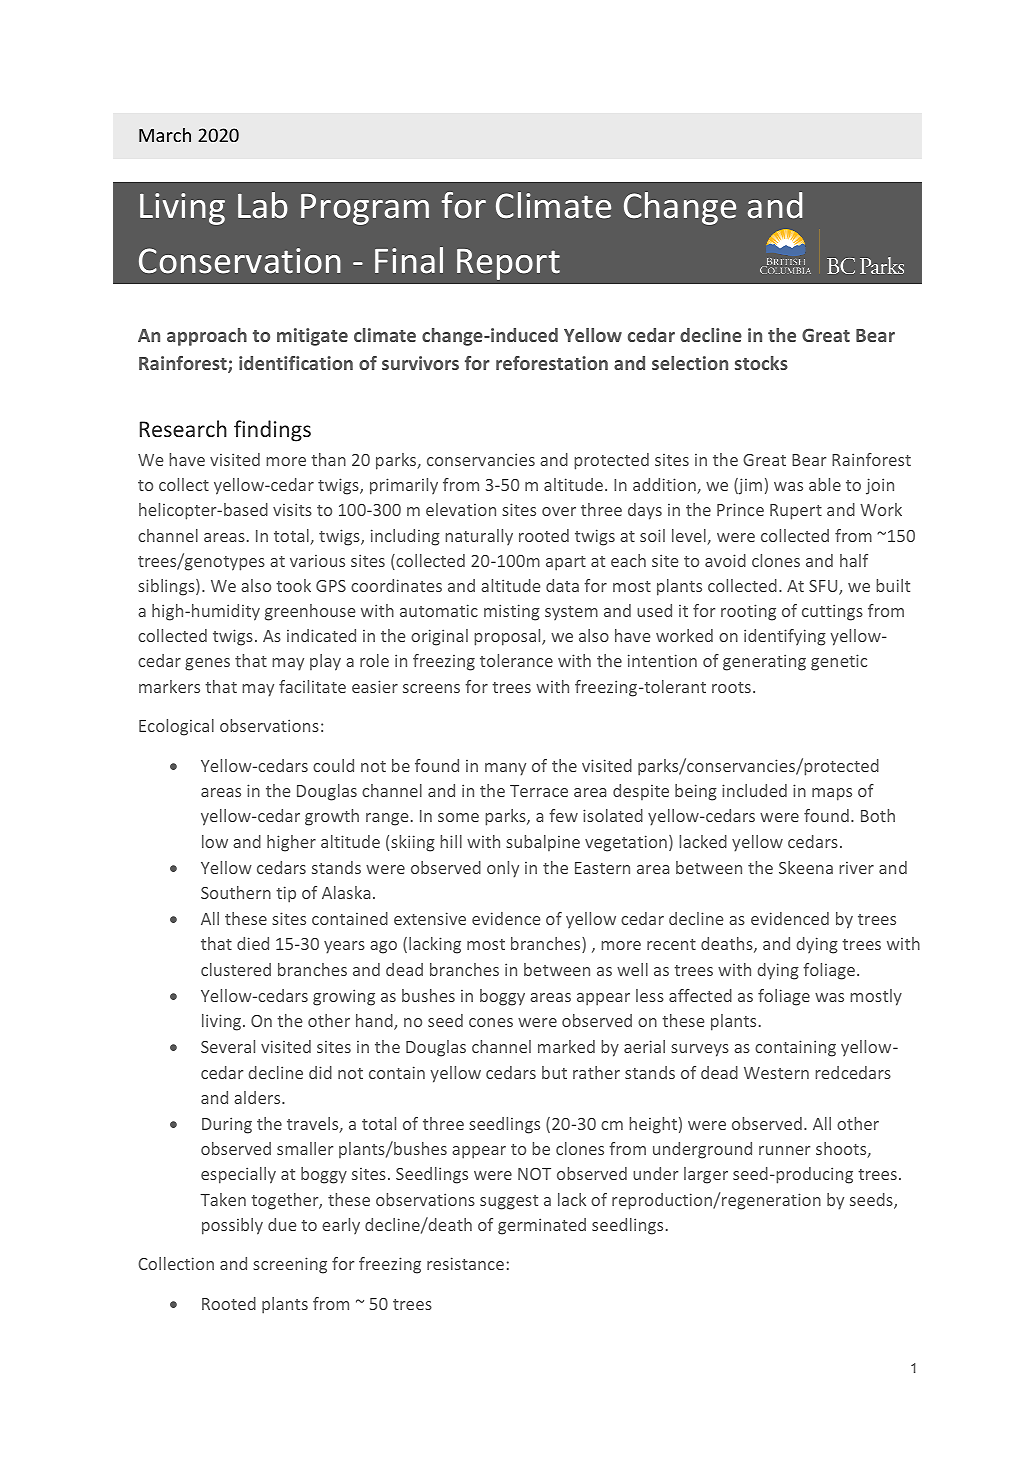  What do you see at coordinates (700, 995) in the screenshot?
I see `affected` at bounding box center [700, 995].
